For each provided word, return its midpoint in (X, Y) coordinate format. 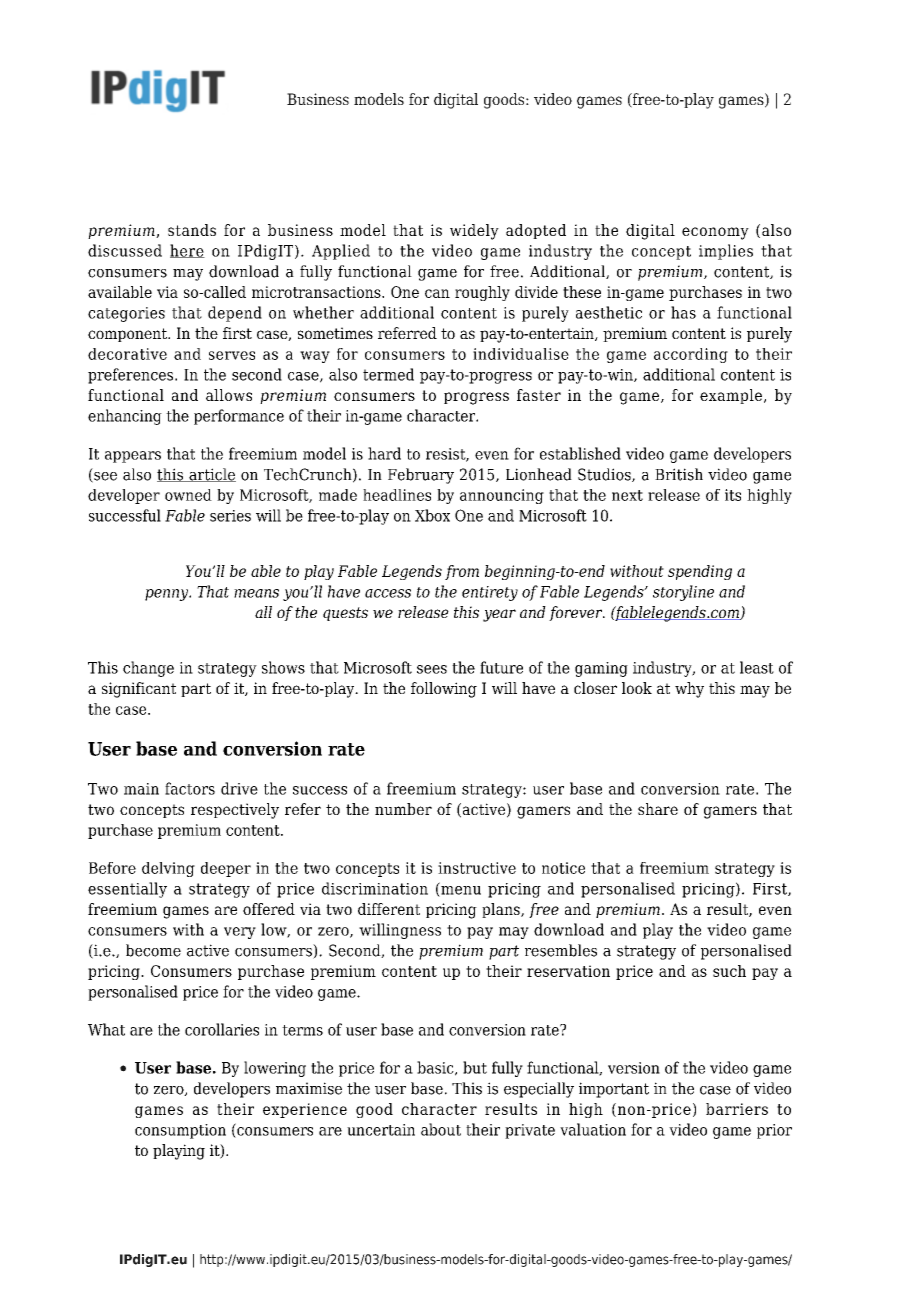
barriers (737, 1109)
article (211, 475)
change (148, 669)
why (689, 690)
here (187, 251)
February (421, 476)
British (679, 474)
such (729, 971)
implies (726, 252)
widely (474, 232)
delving (168, 869)
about (441, 1129)
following (444, 690)
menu (460, 890)
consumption (180, 1131)
